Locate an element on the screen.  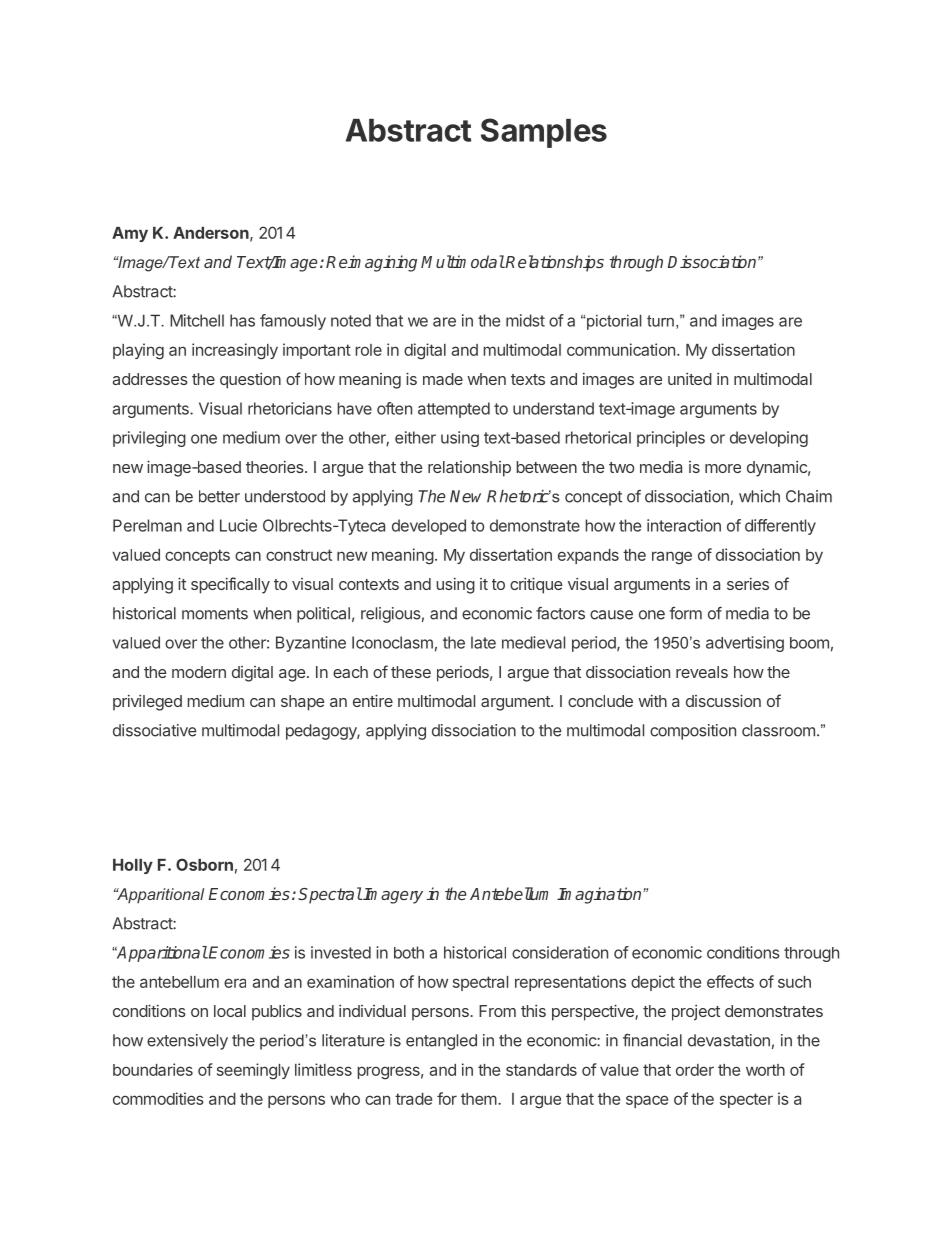
Osborn is located at coordinates (204, 864).
